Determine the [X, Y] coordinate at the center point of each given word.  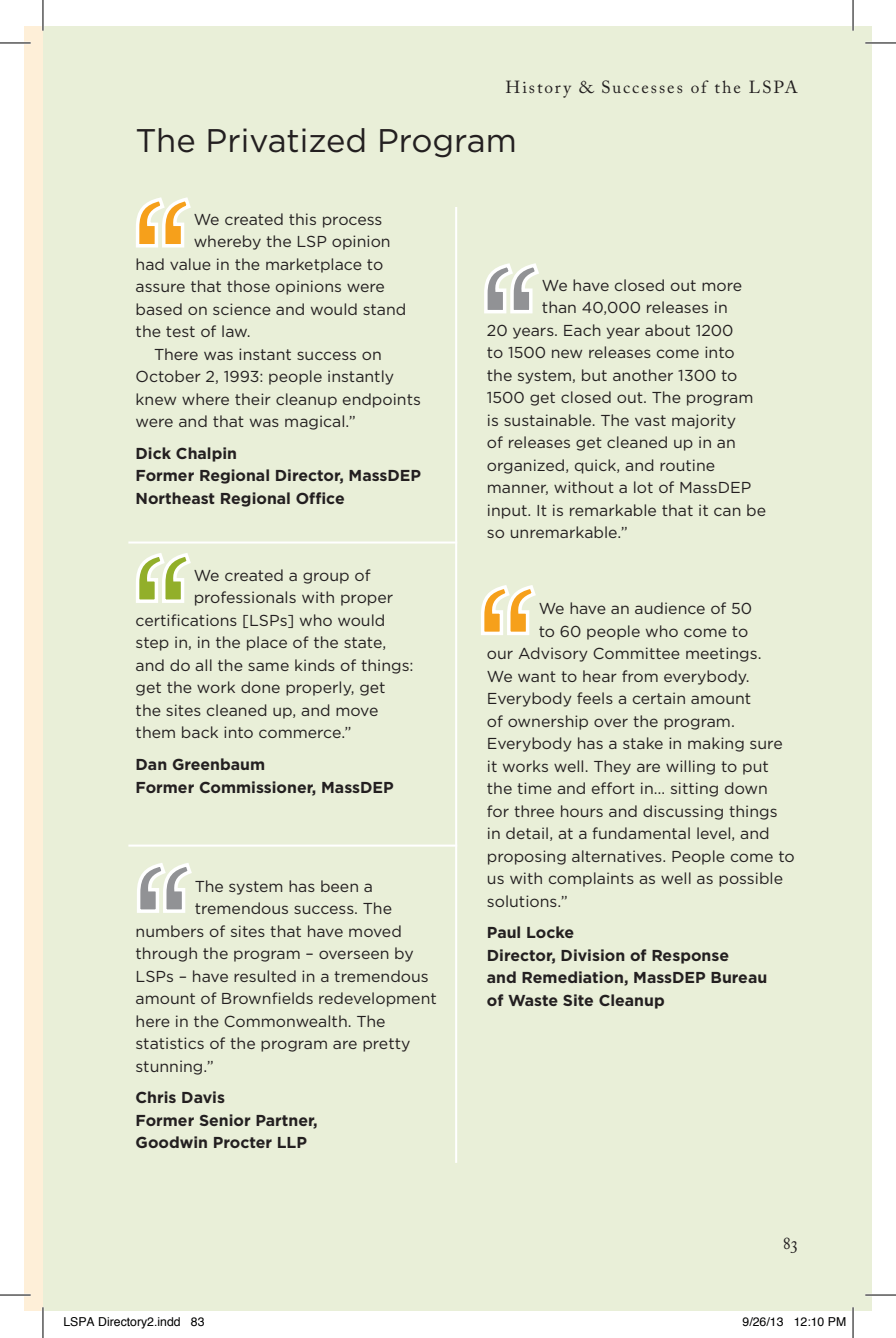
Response [690, 957]
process [352, 222]
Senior [225, 1120]
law [236, 331]
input [508, 511]
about [667, 330]
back [200, 732]
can [727, 511]
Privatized [286, 140]
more [722, 286]
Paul [504, 932]
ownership [548, 722]
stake [643, 743]
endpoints [381, 400]
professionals [245, 598]
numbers [170, 931]
